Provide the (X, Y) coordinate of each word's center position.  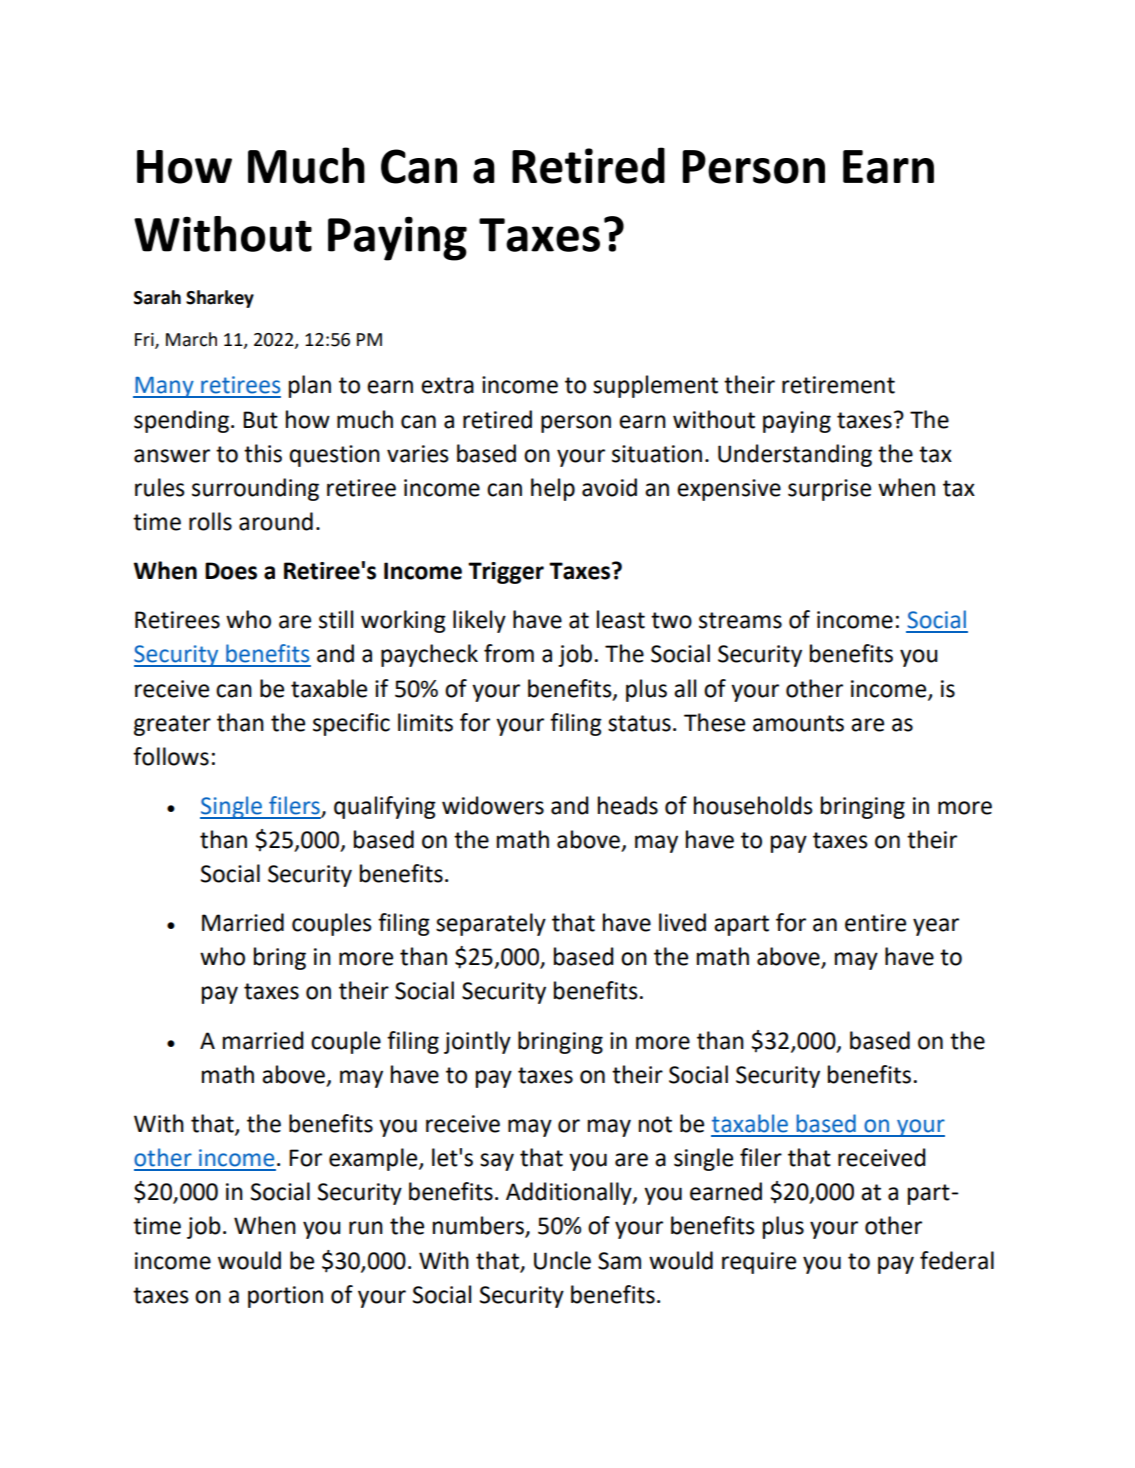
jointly (477, 1042)
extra (447, 385)
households (753, 805)
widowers (493, 805)
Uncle (562, 1260)
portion (285, 1297)
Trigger (506, 573)
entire (875, 923)
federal (957, 1260)
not (655, 1124)
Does (231, 571)
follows (171, 756)
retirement (838, 385)
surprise (829, 490)
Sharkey (220, 299)
